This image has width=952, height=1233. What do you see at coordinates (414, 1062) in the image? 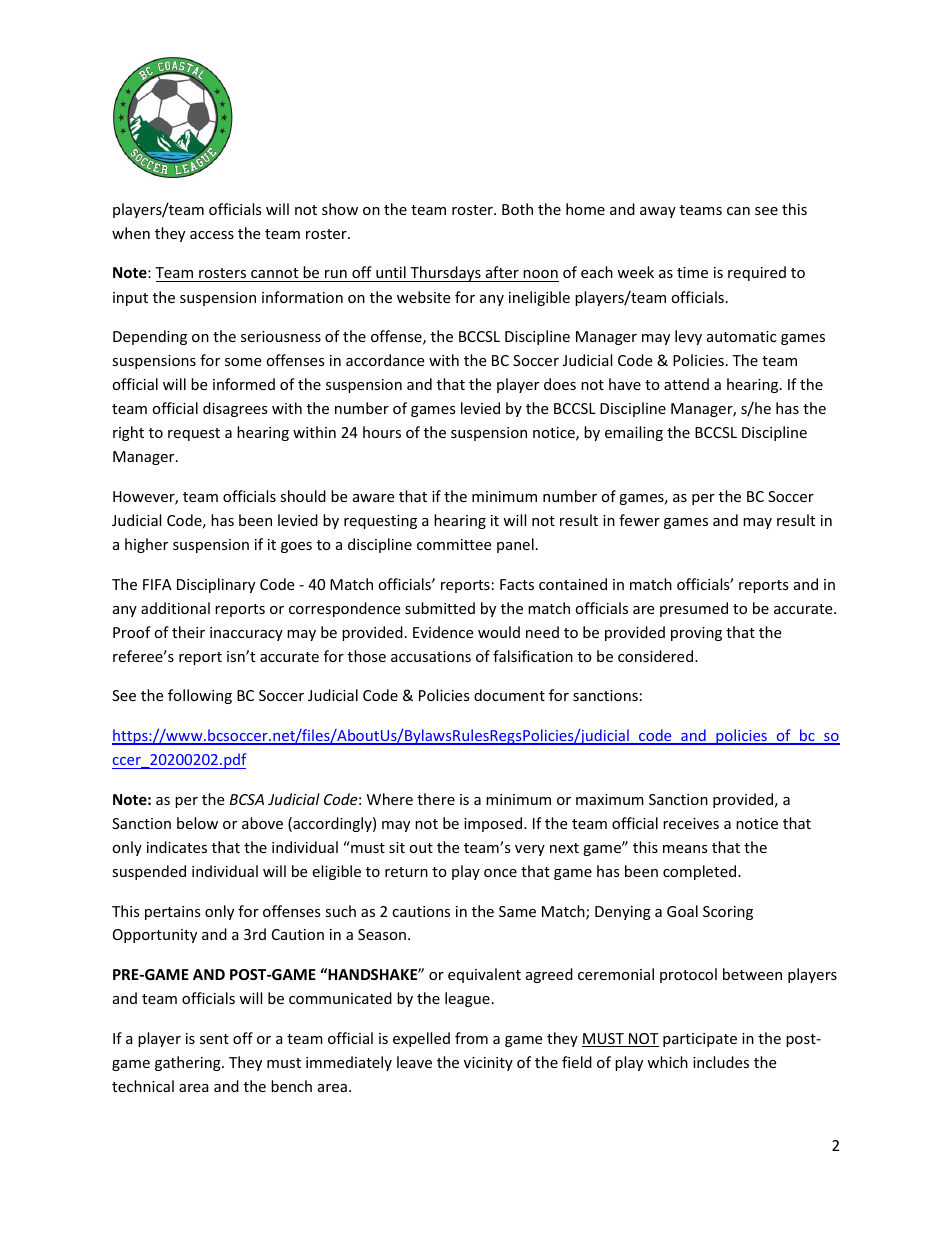
I see `leave` at bounding box center [414, 1062].
